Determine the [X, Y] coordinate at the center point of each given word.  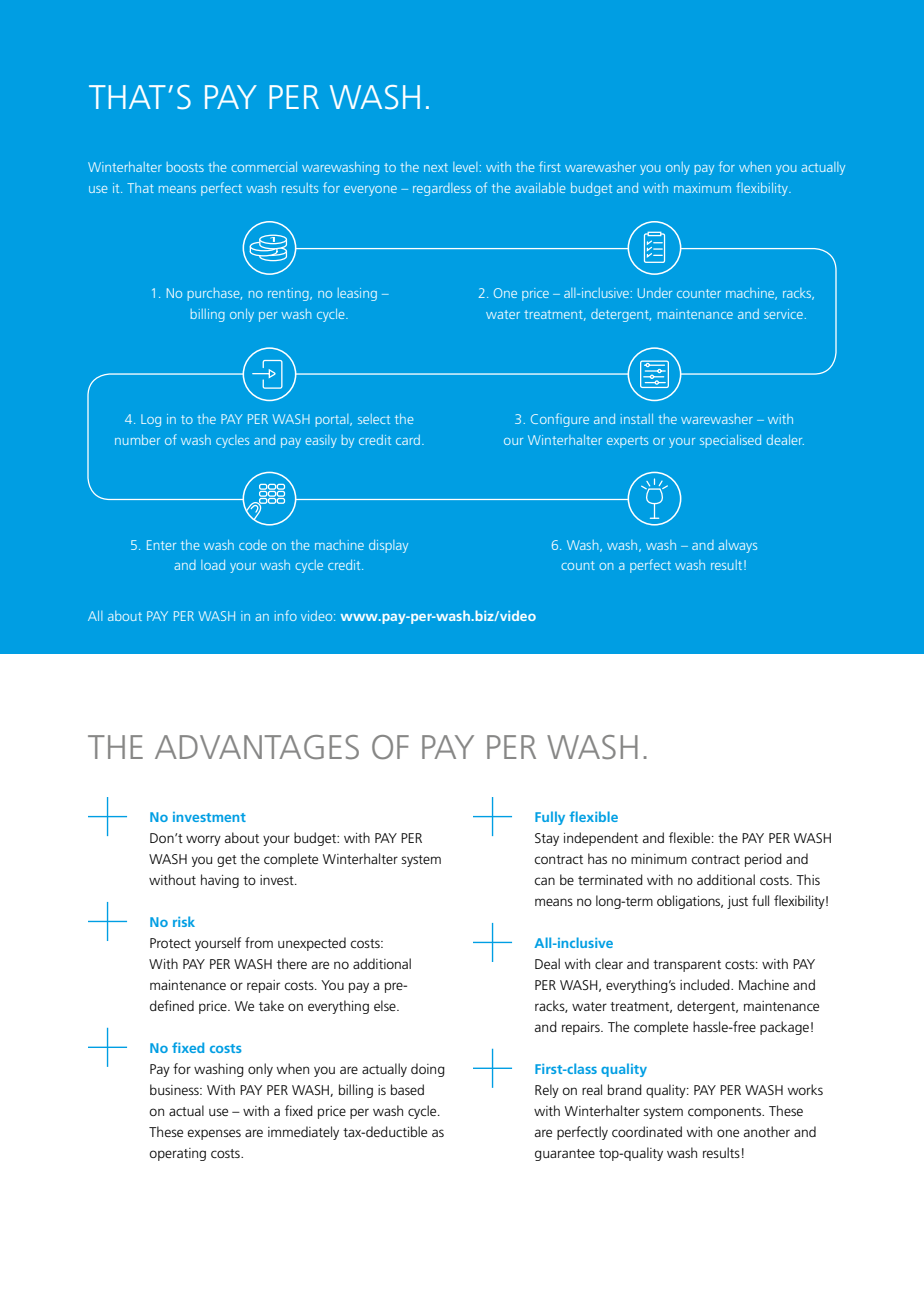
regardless [442, 189]
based [407, 1089]
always [737, 546]
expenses [214, 1134]
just [737, 902]
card [408, 440]
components [726, 1113]
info [286, 615]
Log [151, 420]
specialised [730, 441]
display [388, 546]
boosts [185, 167]
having [220, 881]
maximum [702, 188]
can [544, 881]
